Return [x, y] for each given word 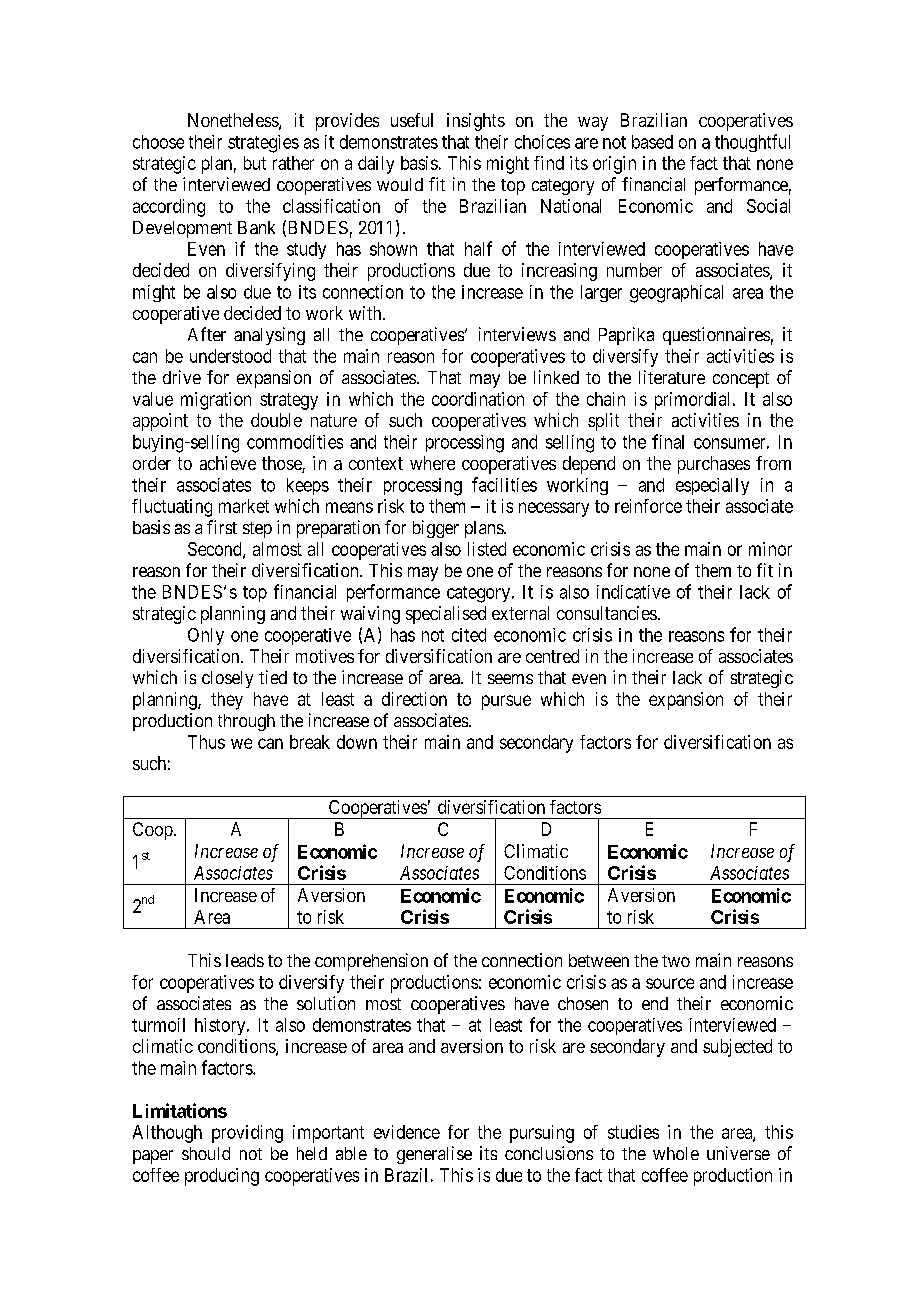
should [206, 1153]
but [255, 163]
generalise [434, 1155]
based [652, 142]
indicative [633, 592]
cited [469, 635]
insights [476, 122]
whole [676, 1153]
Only [206, 636]
